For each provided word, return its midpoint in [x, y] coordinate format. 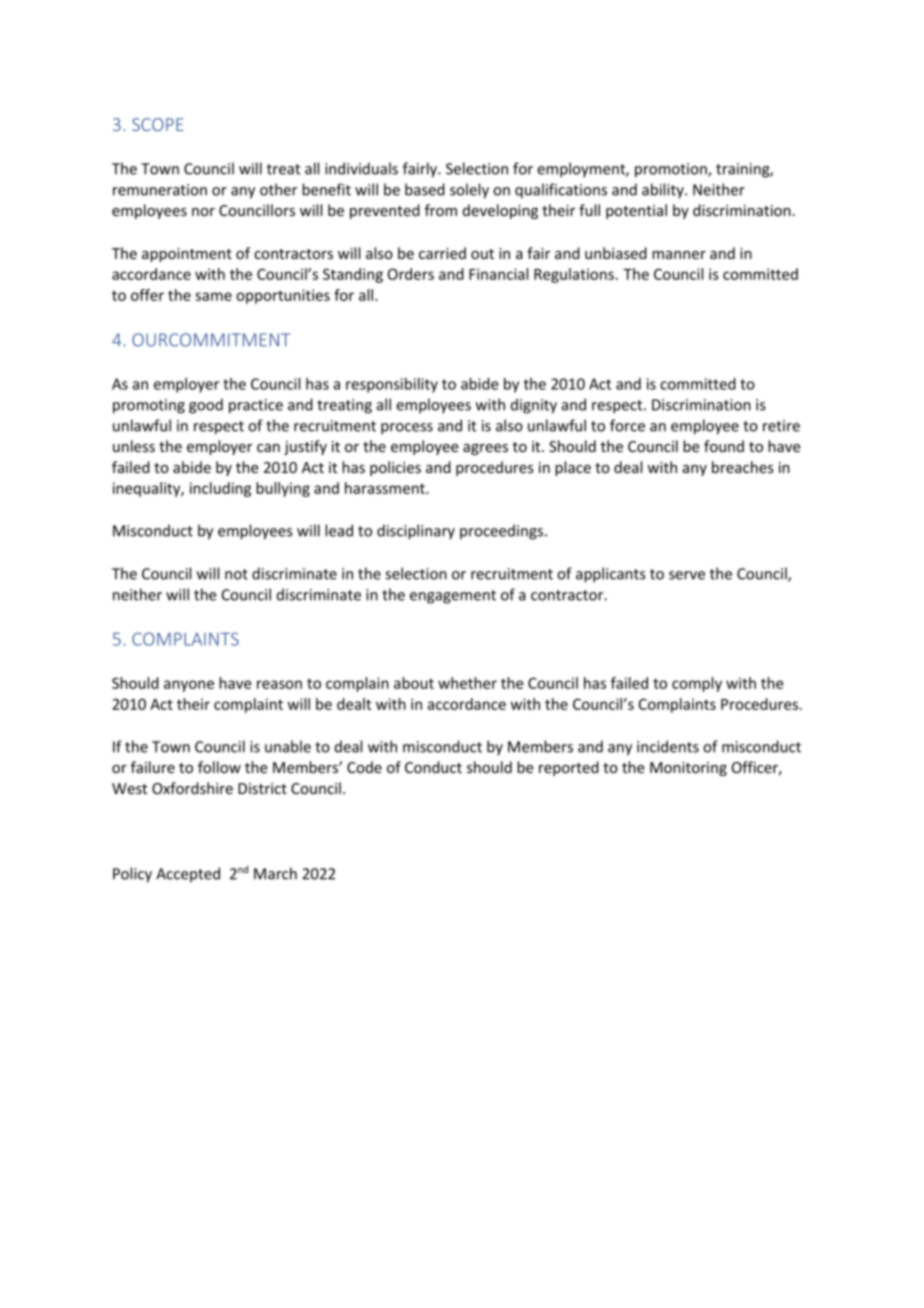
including [220, 489]
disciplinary [416, 532]
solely [469, 191]
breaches [743, 467]
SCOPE [158, 124]
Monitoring [688, 769]
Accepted [188, 874]
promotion [672, 170]
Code [364, 767]
